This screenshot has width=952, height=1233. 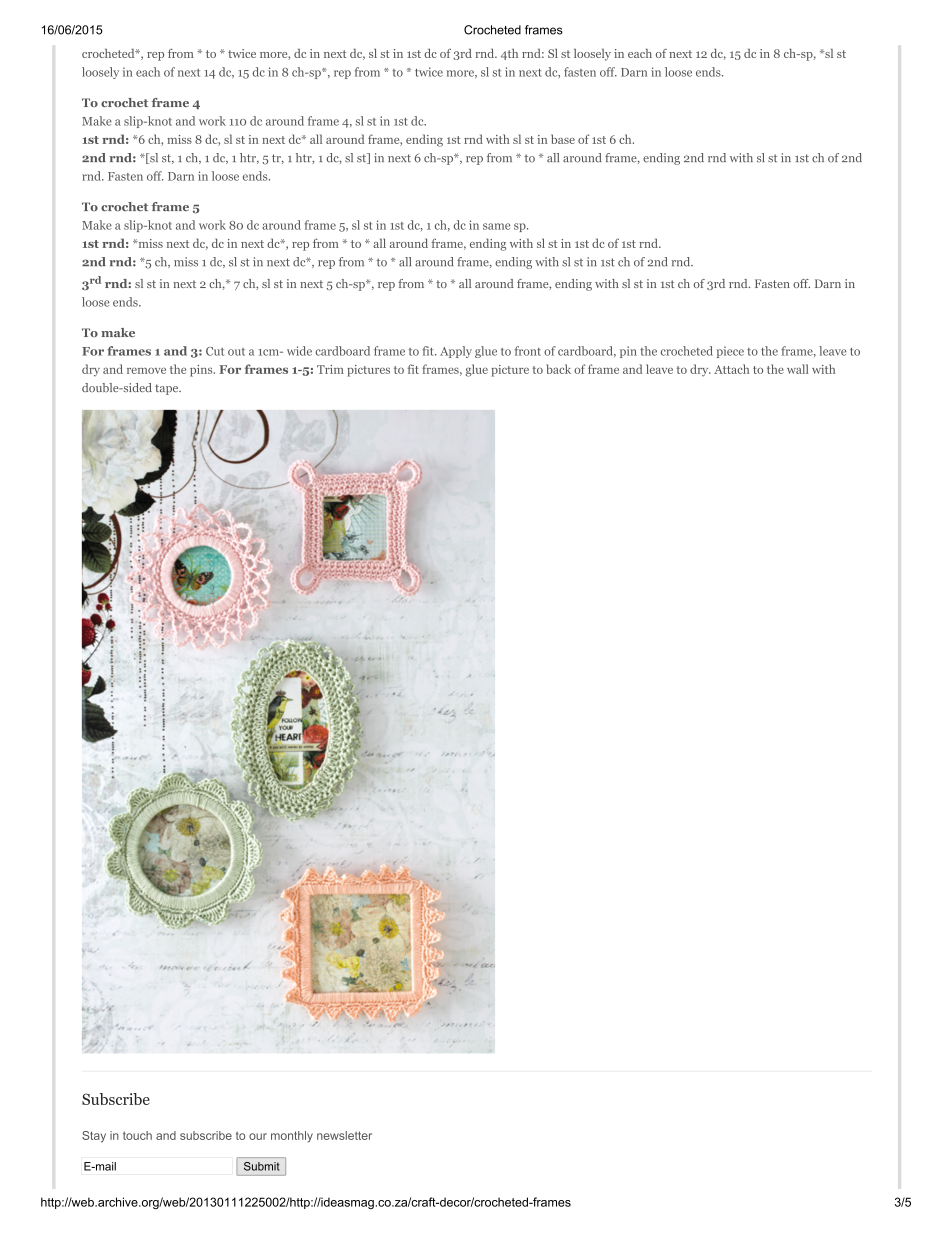 What do you see at coordinates (146, 370) in the screenshot?
I see `remove` at bounding box center [146, 370].
